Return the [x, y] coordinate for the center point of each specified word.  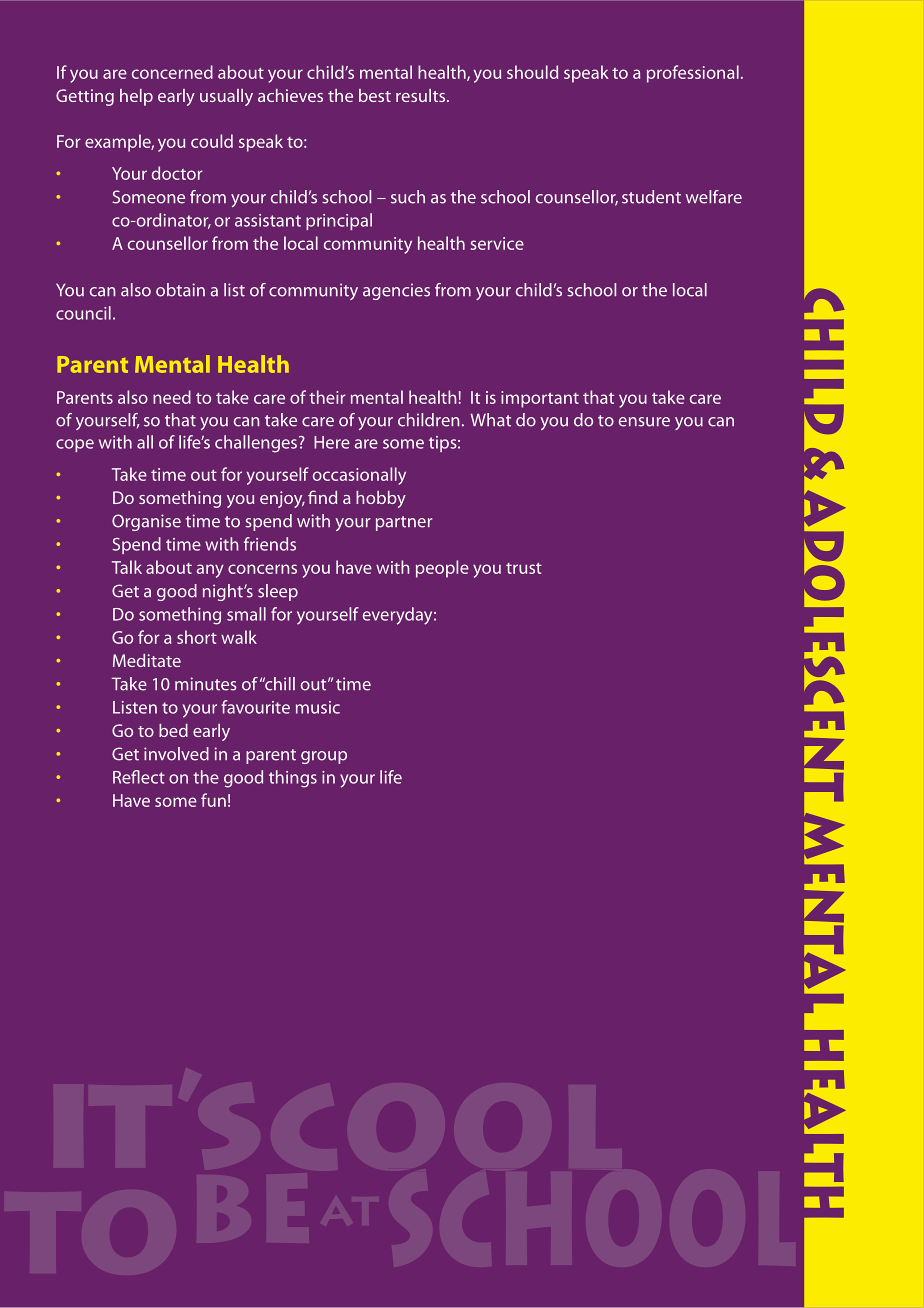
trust [524, 568]
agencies [396, 291]
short [197, 637]
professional [693, 74]
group [324, 757]
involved [176, 754]
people [442, 569]
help [136, 97]
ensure [644, 422]
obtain [180, 290]
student [651, 197]
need [172, 397]
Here [332, 442]
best [375, 95]
